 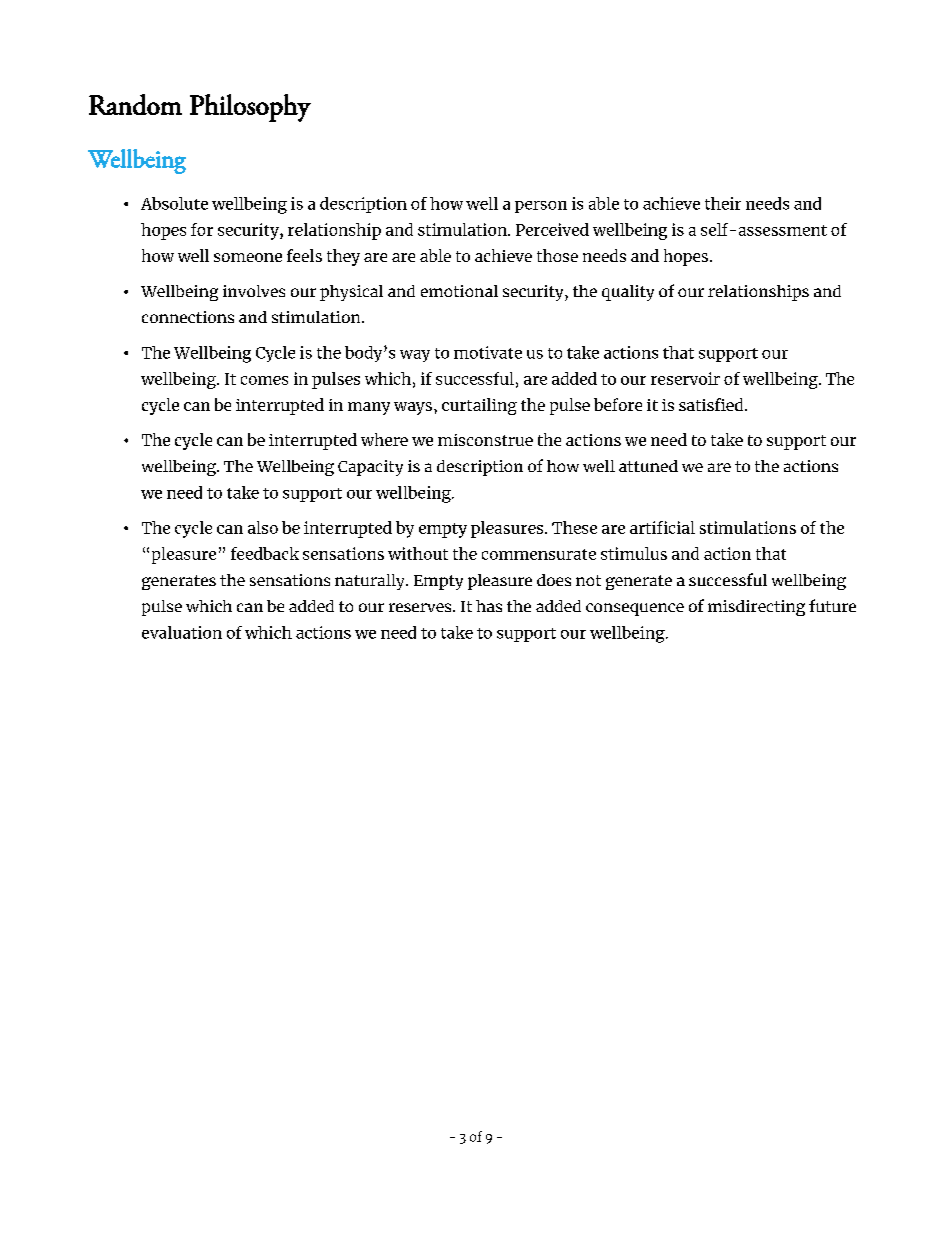 What do you see at coordinates (723, 203) in the image?
I see `their` at bounding box center [723, 203].
